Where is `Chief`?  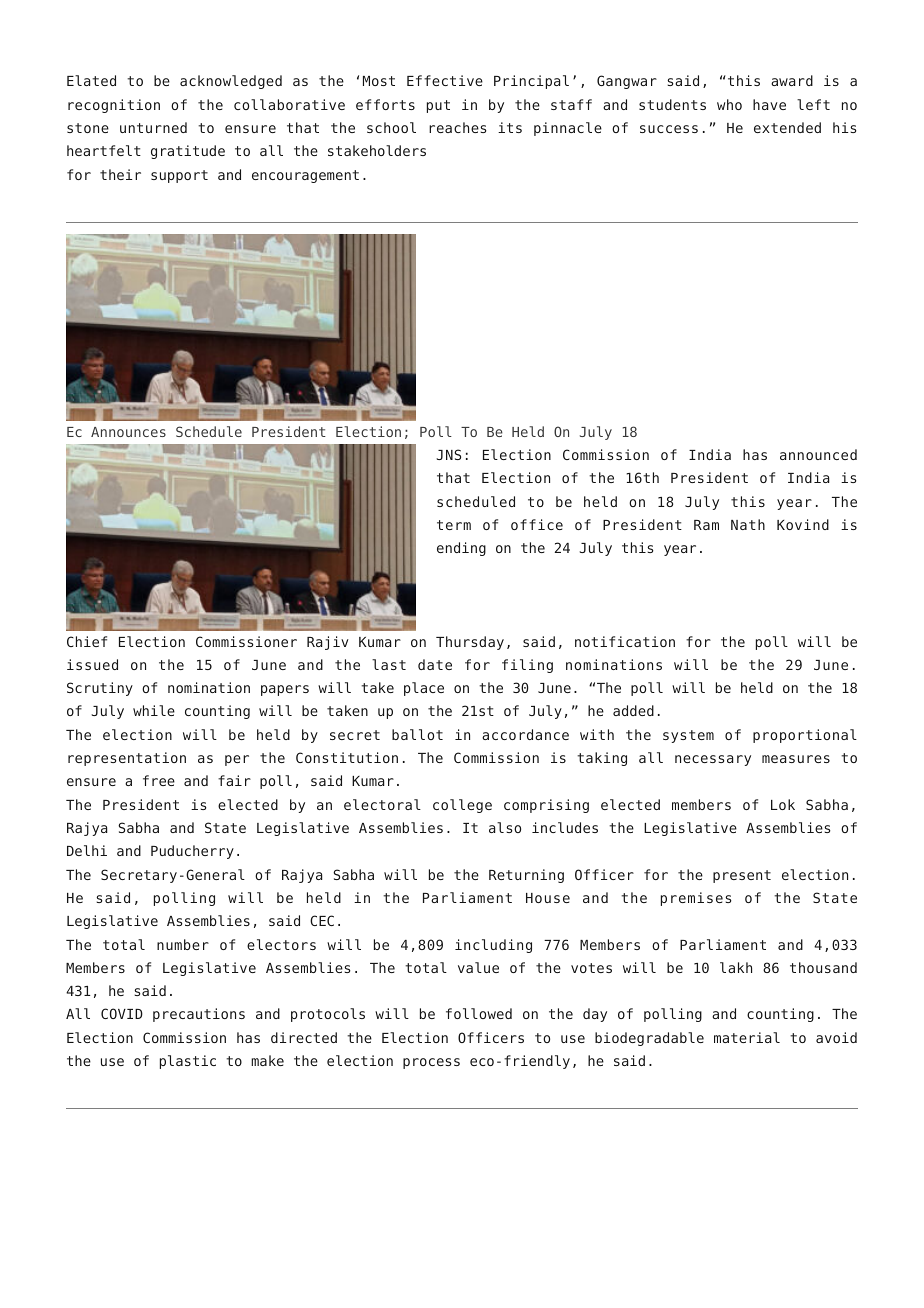 Chief is located at coordinates (87, 641).
